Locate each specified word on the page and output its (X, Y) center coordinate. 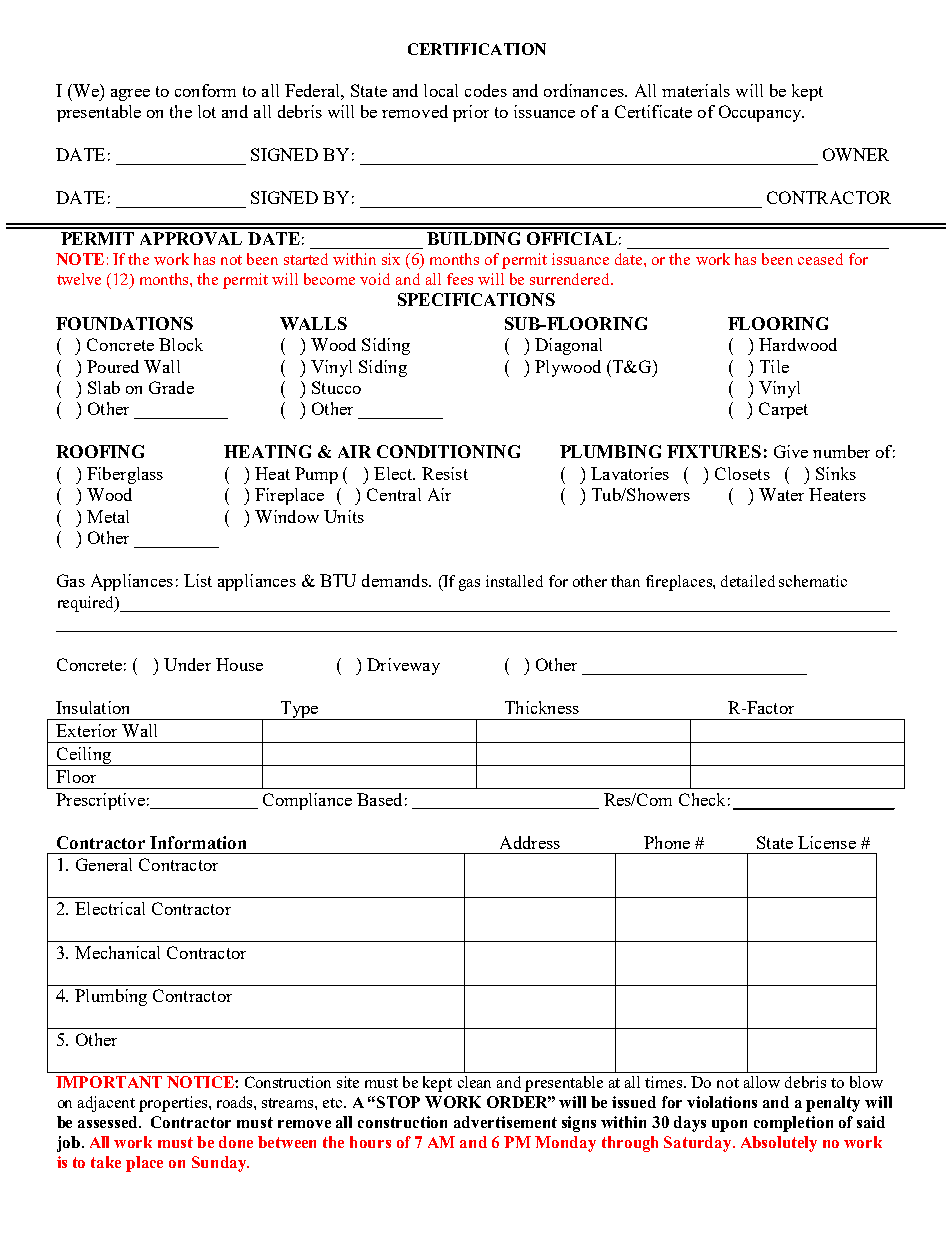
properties (174, 1104)
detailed (748, 581)
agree (130, 95)
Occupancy (761, 113)
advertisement (505, 1122)
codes (486, 90)
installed (514, 581)
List (198, 580)
